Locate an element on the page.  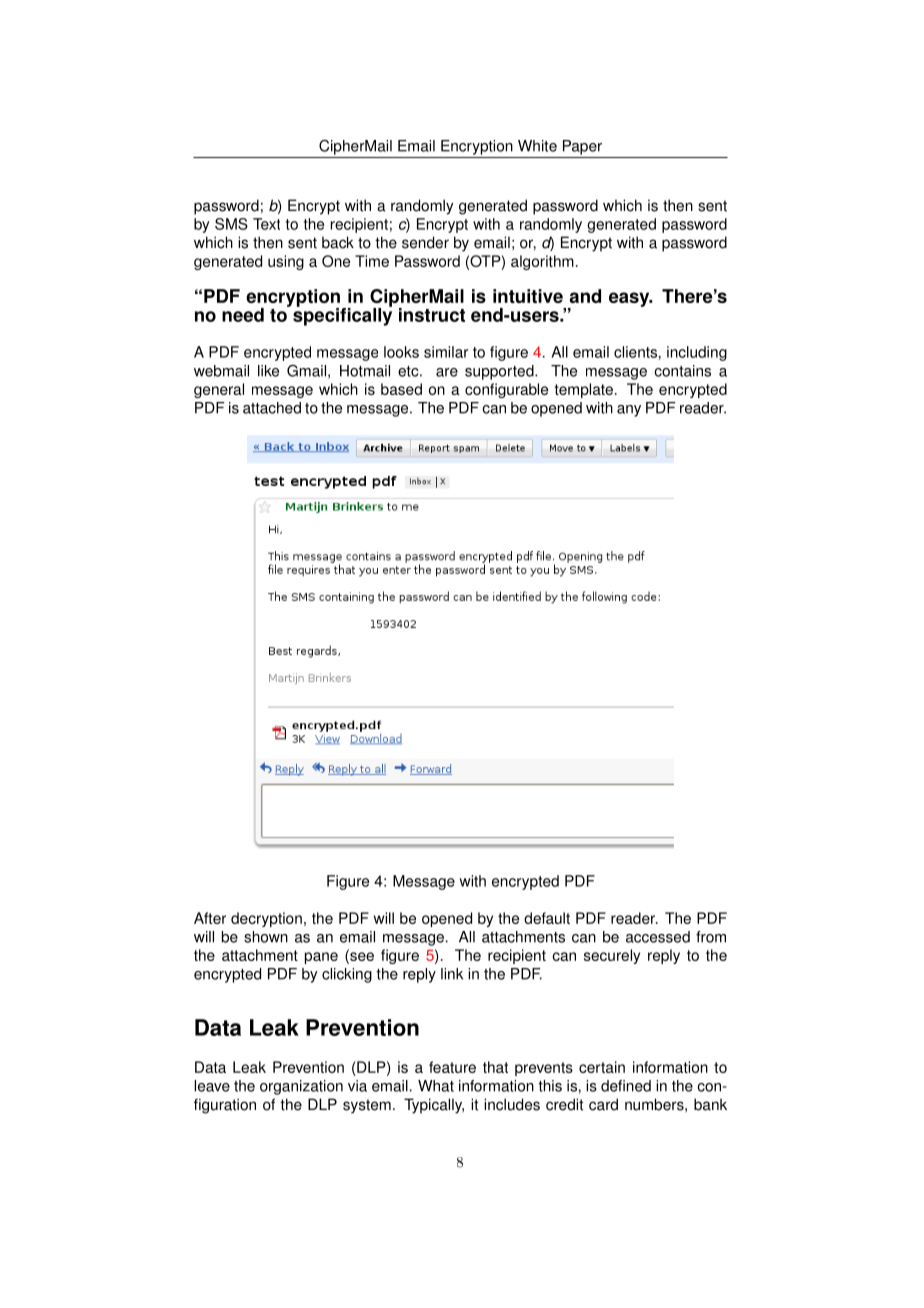
sender is located at coordinates (425, 242).
